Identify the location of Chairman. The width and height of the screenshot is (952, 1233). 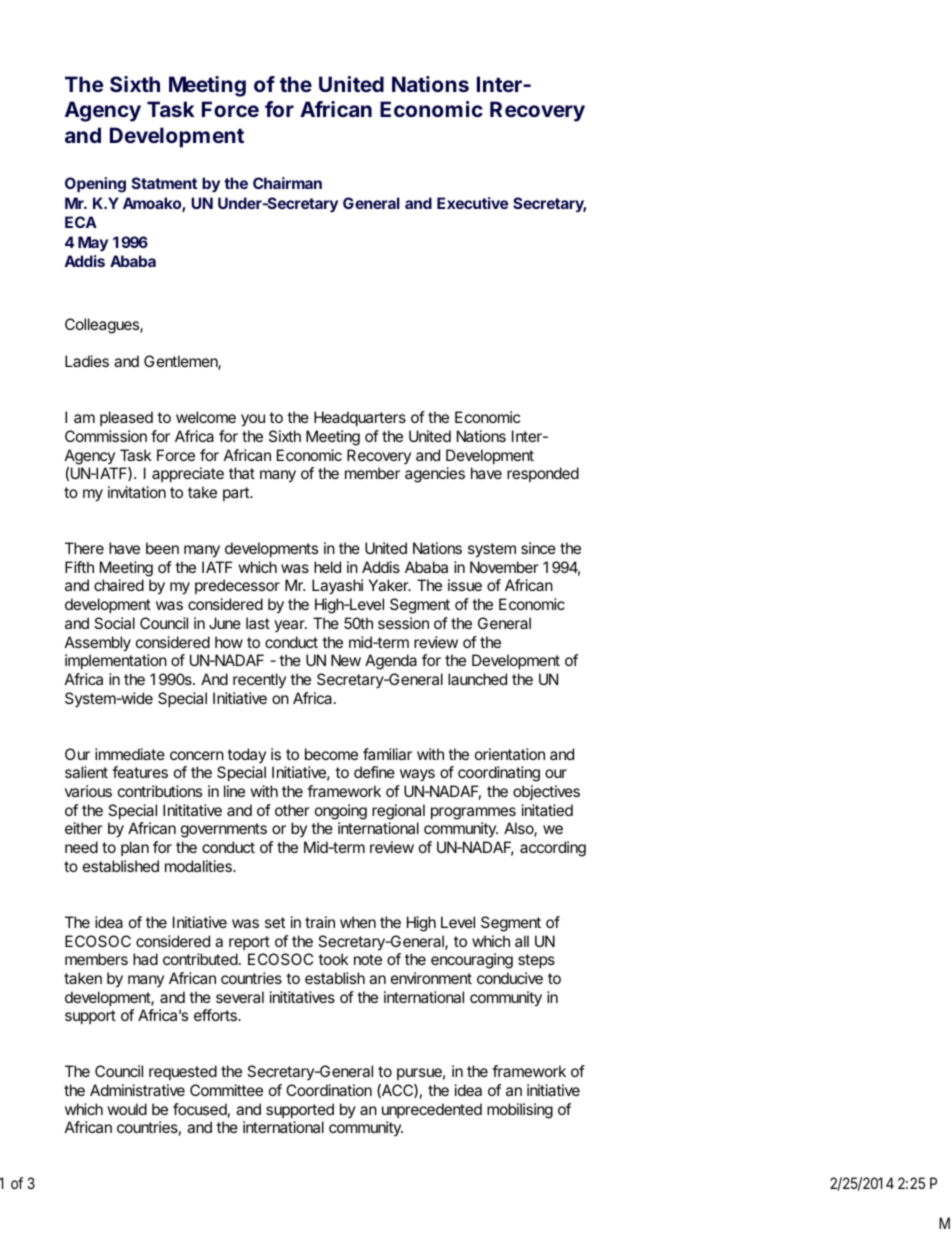
(287, 183).
